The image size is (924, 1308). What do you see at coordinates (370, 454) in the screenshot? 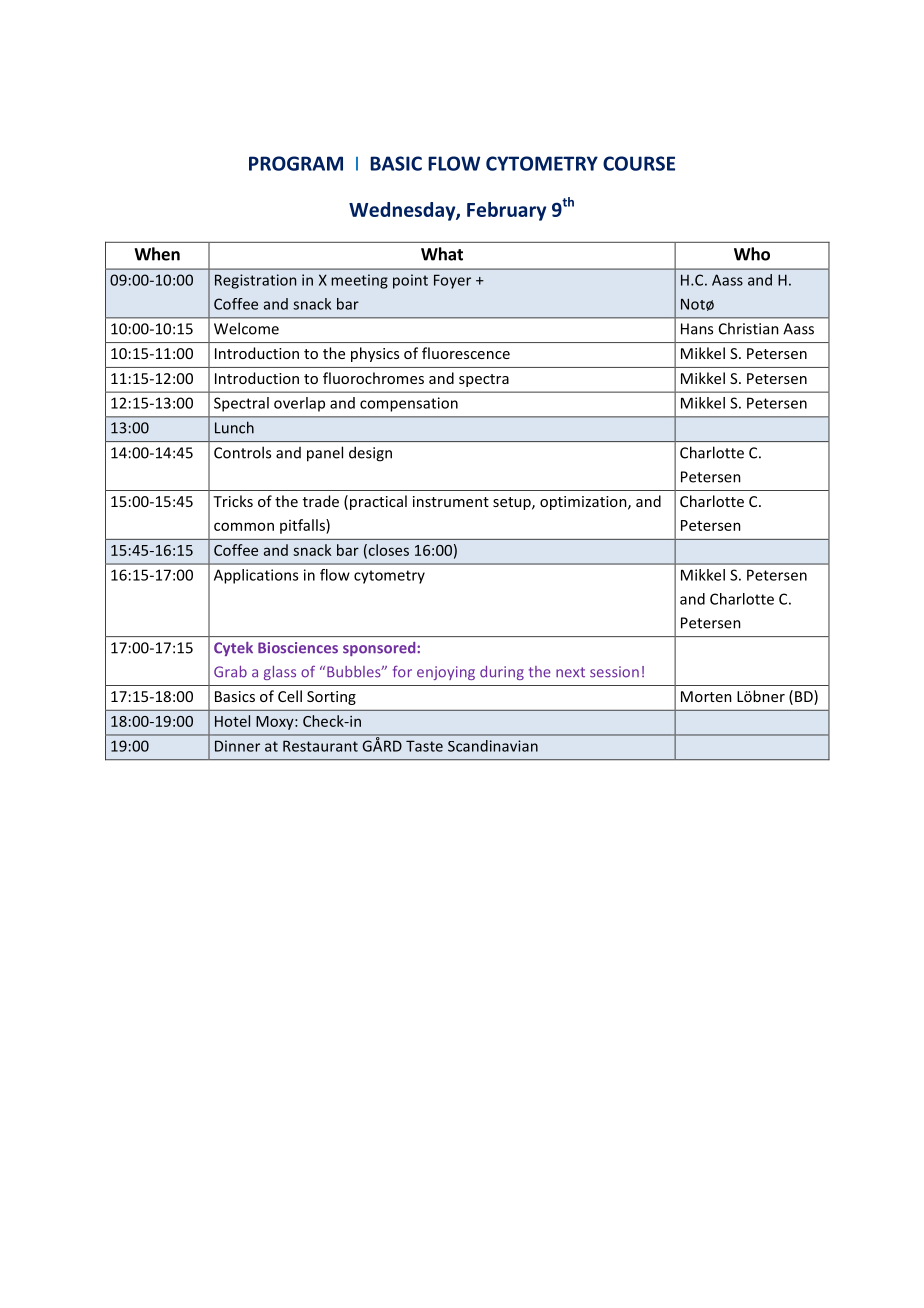
I see `design` at bounding box center [370, 454].
